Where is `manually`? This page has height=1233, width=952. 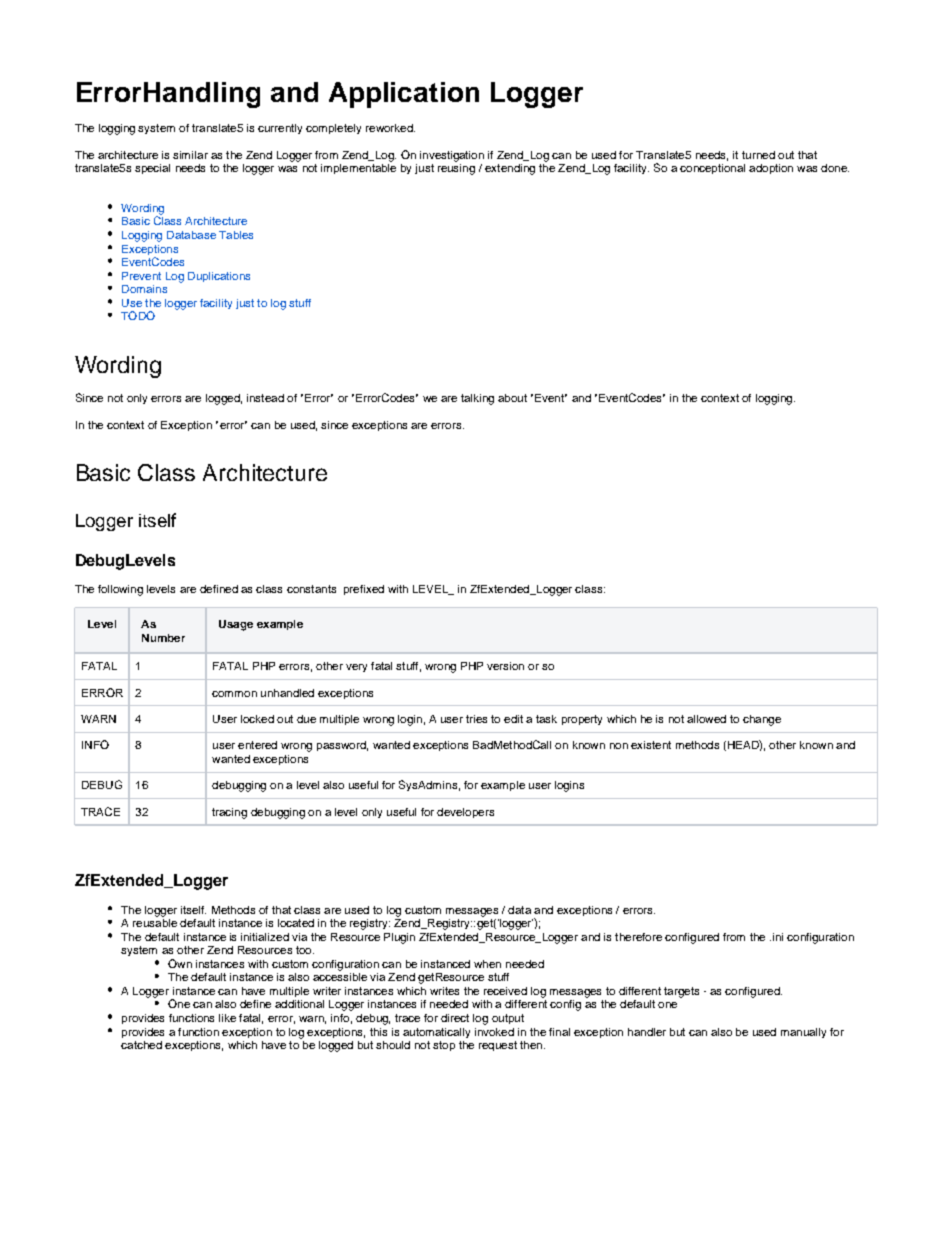
manually is located at coordinates (803, 1033).
